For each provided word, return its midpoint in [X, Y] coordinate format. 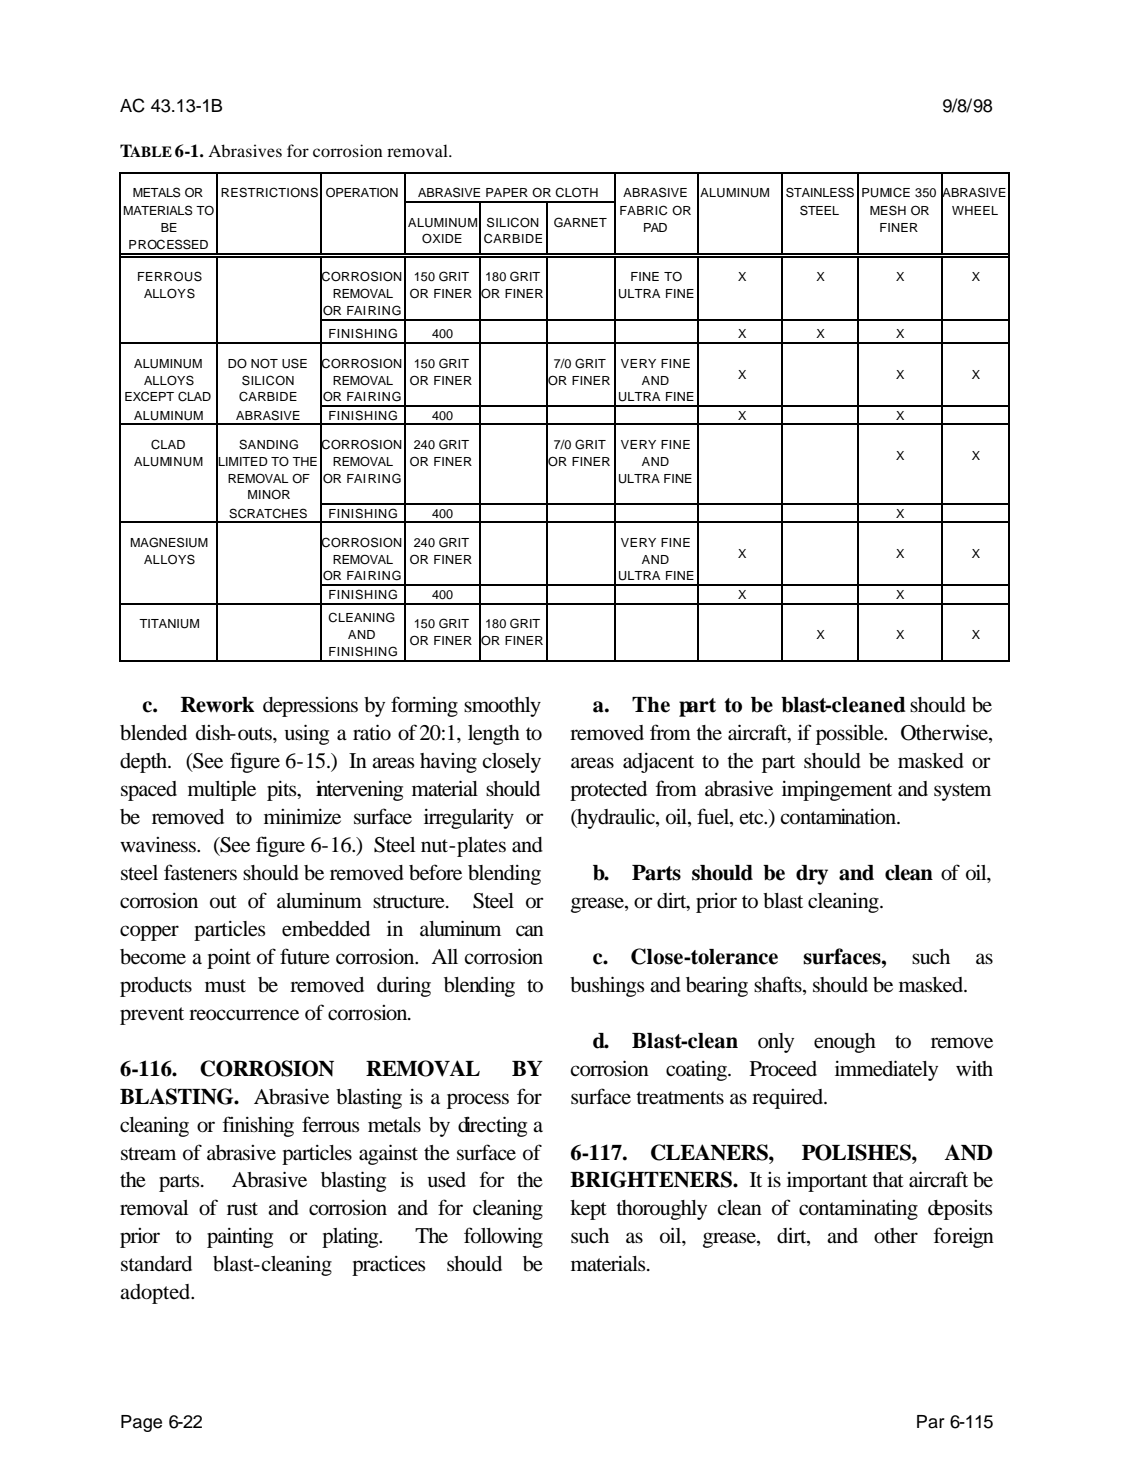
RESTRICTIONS [269, 192]
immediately [886, 1070]
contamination [839, 817]
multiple [222, 791]
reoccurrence [244, 1015]
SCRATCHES [268, 513]
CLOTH [576, 192]
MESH [888, 210]
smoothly [502, 707]
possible [851, 734]
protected [608, 791]
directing [492, 1126]
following [503, 1237]
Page [141, 1423]
